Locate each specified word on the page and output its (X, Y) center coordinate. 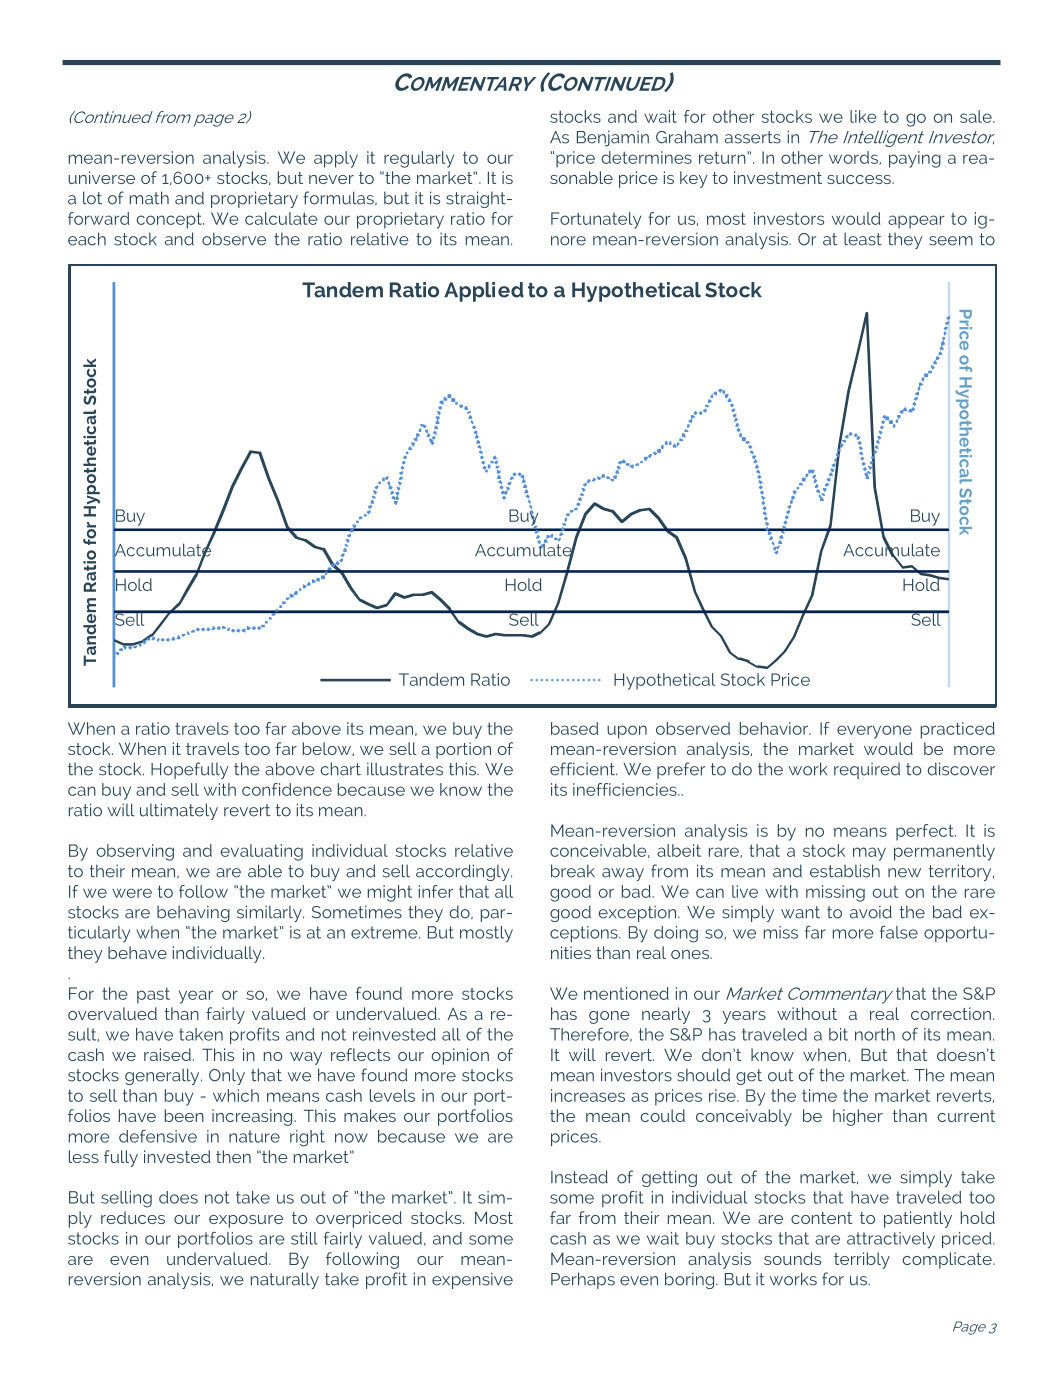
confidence (287, 789)
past (153, 995)
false (899, 932)
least (863, 239)
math (149, 198)
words (854, 158)
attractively (891, 1240)
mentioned (626, 993)
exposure (246, 1221)
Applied (484, 292)
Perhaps (583, 1280)
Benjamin (613, 138)
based (574, 728)
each (87, 239)
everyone (874, 732)
